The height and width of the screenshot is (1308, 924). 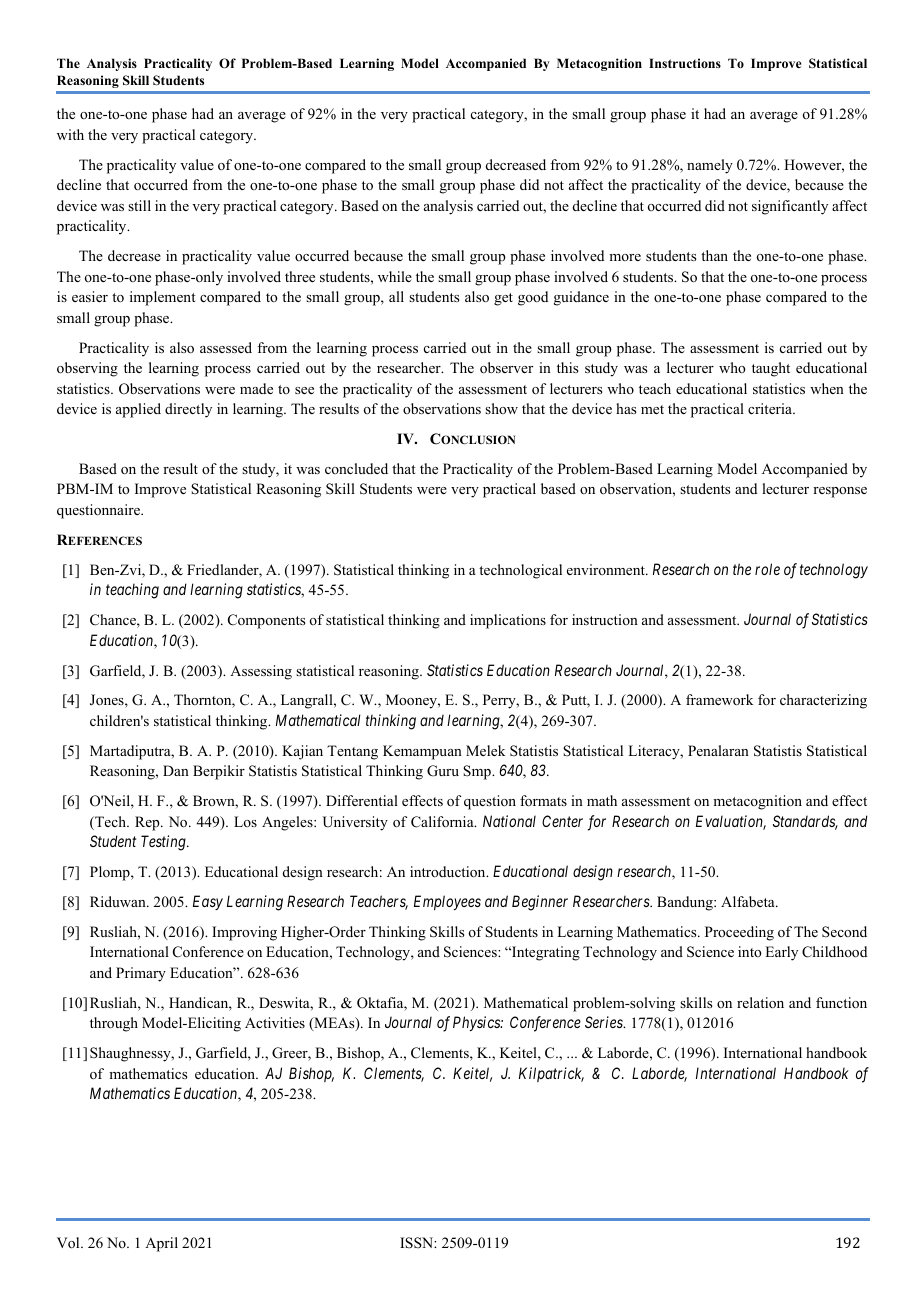 I want to click on still, so click(x=139, y=205).
